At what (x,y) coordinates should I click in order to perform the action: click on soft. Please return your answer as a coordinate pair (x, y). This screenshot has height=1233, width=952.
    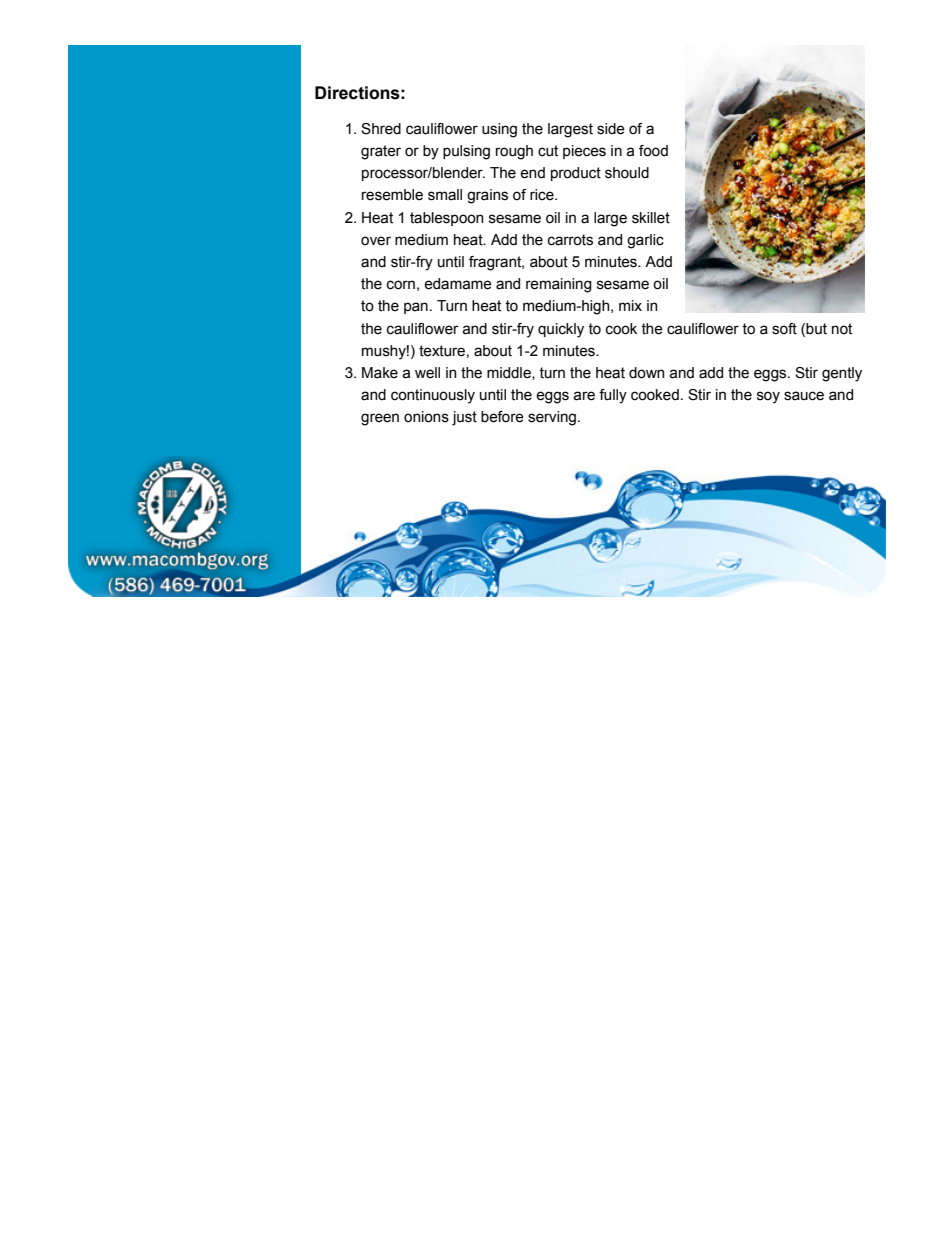
    Looking at the image, I should click on (784, 329).
